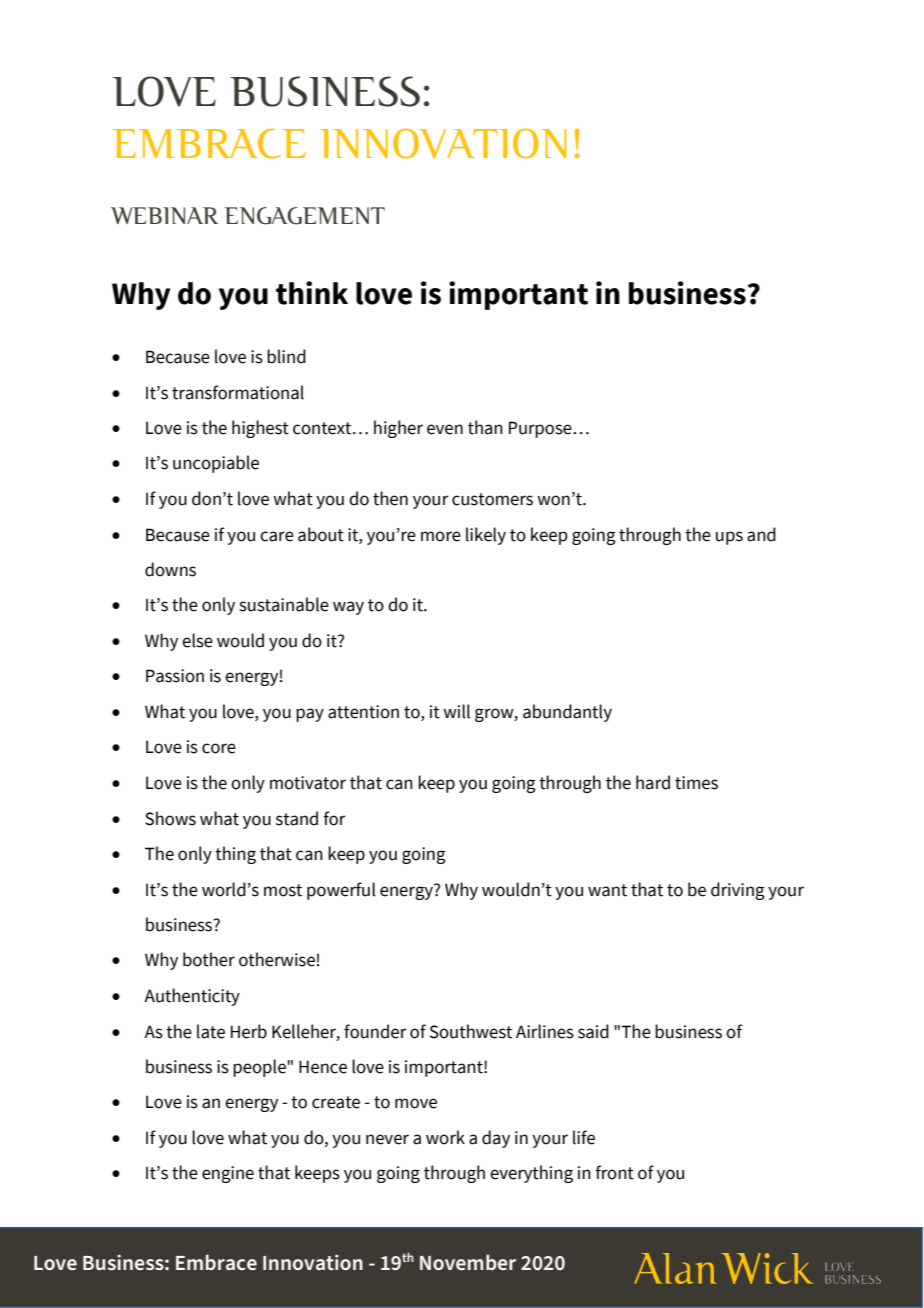  What do you see at coordinates (164, 215) in the screenshot?
I see `WEBINAR` at bounding box center [164, 215].
